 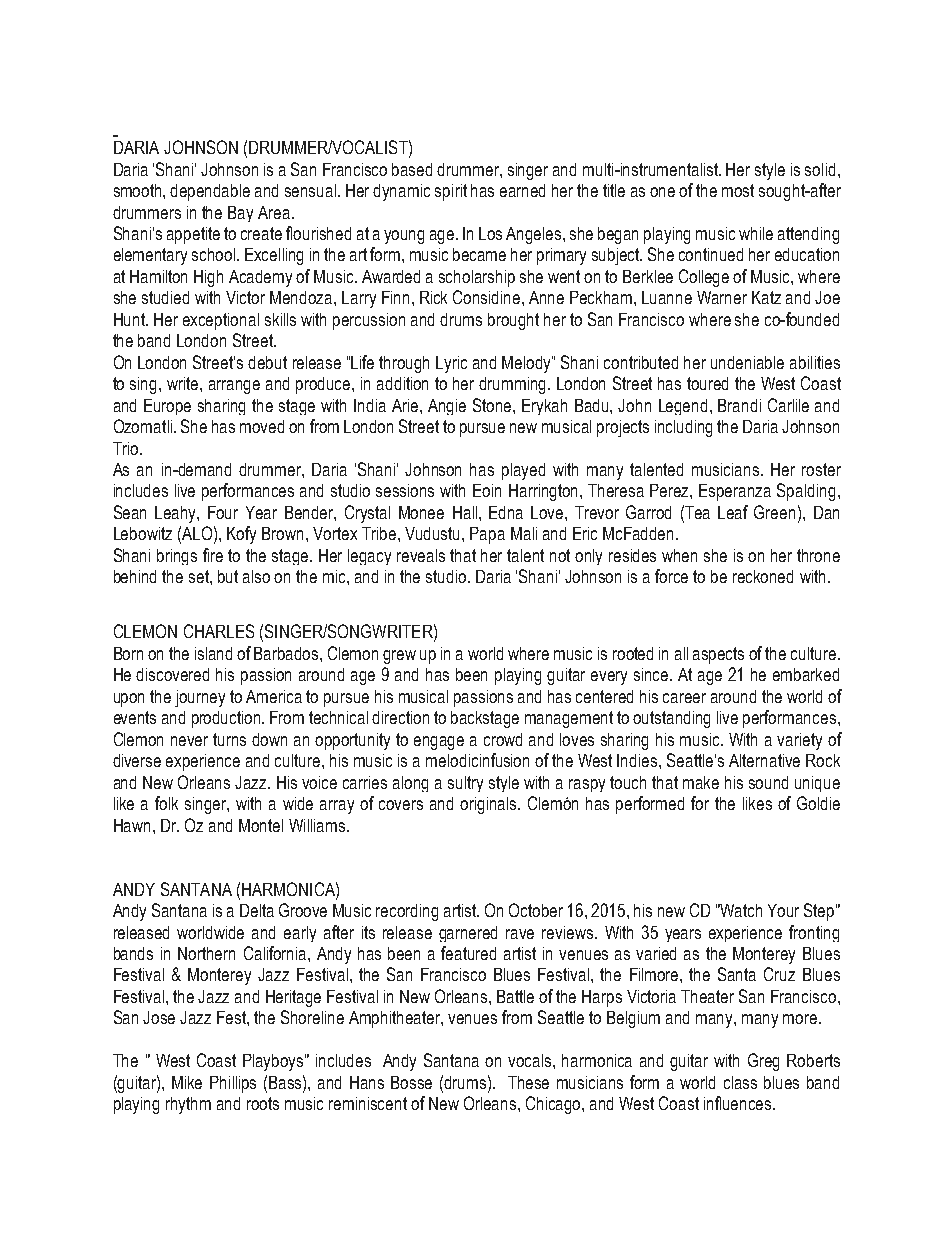 What do you see at coordinates (528, 1082) in the document?
I see `These` at bounding box center [528, 1082].
